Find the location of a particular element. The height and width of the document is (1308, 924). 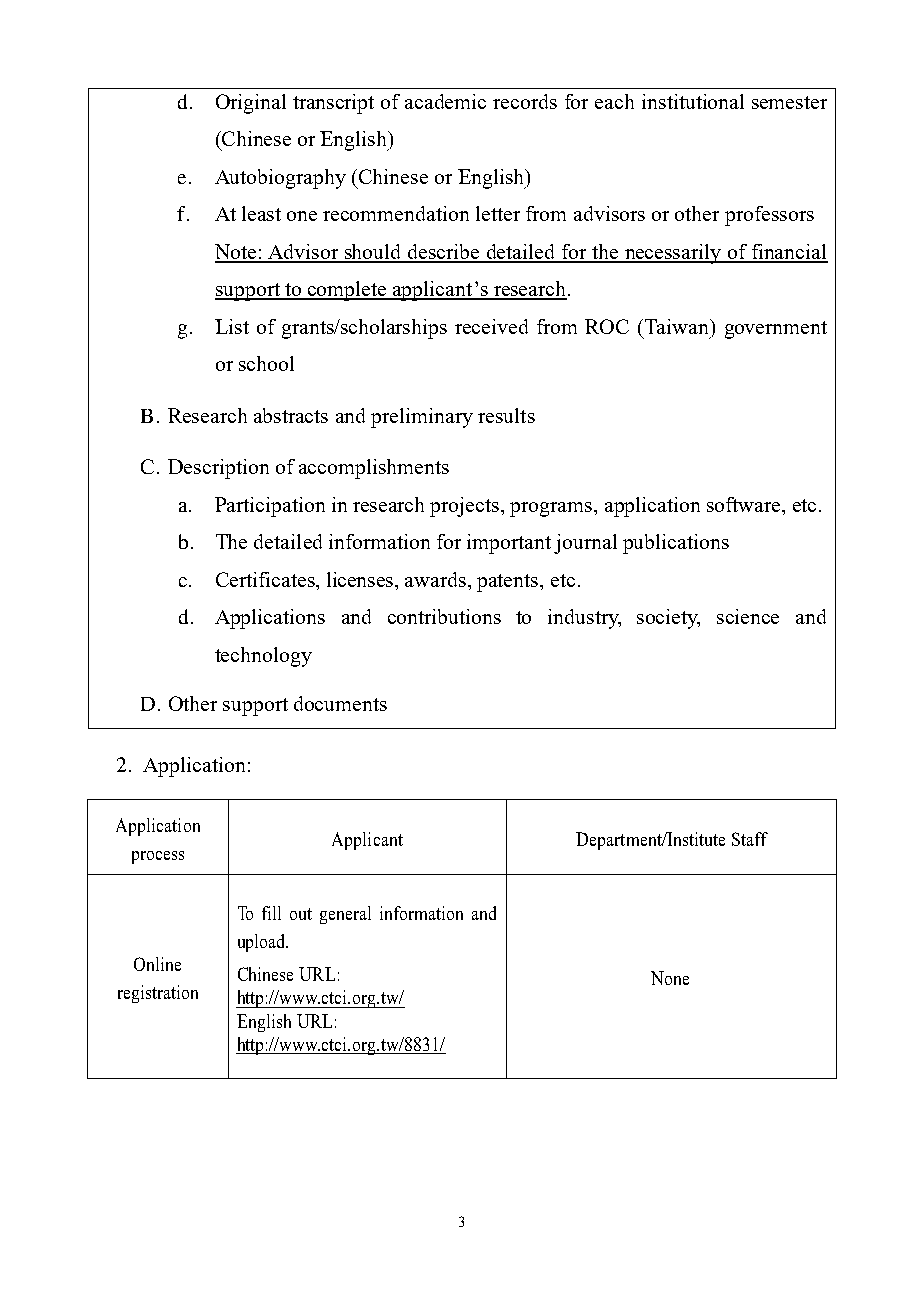

publications is located at coordinates (676, 544).
